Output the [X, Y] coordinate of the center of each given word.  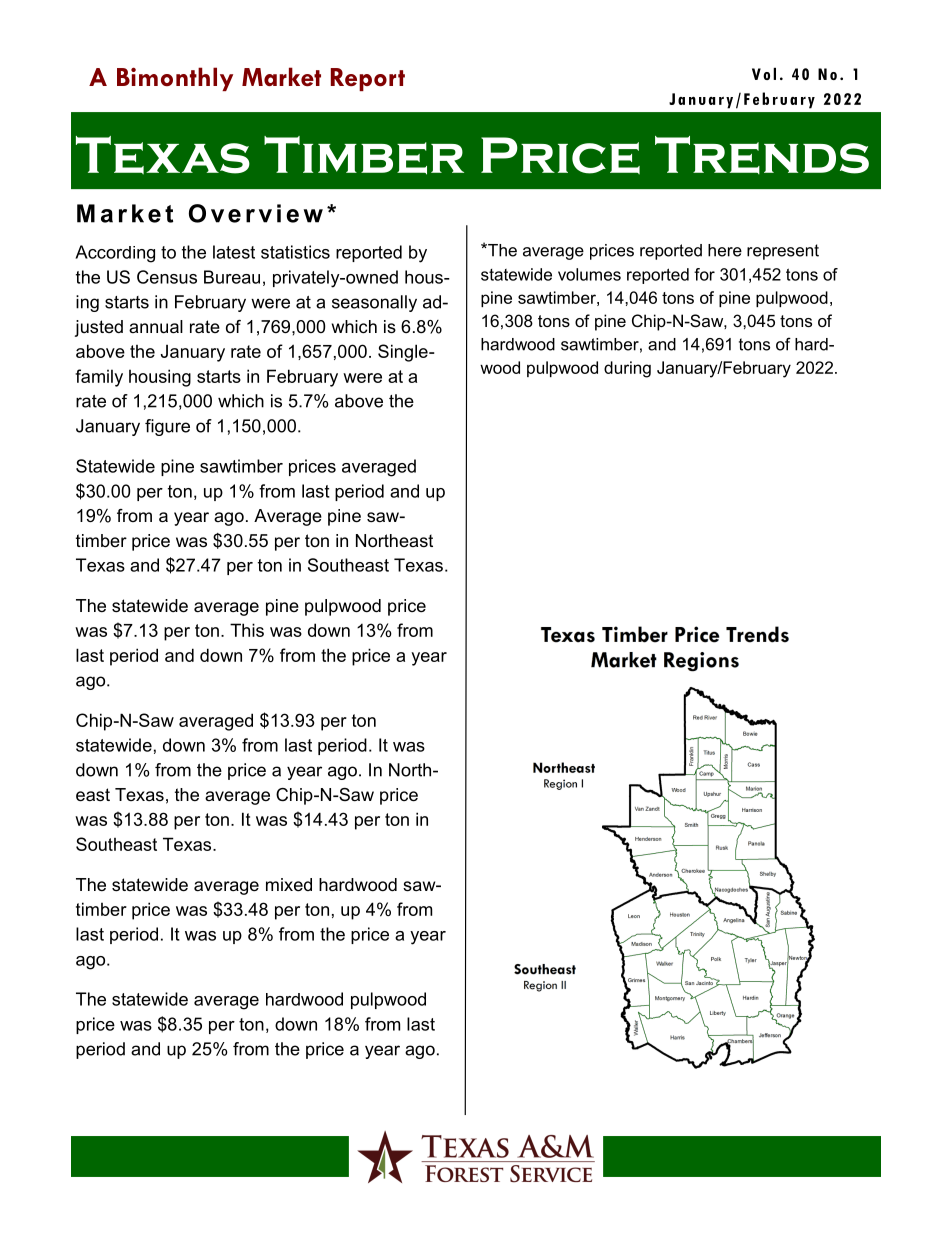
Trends [762, 155]
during [627, 369]
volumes [589, 274]
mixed [289, 884]
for [704, 274]
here [725, 250]
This [247, 630]
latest [234, 252]
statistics [295, 252]
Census [167, 277]
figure [167, 427]
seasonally [374, 303]
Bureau [232, 277]
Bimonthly [175, 79]
